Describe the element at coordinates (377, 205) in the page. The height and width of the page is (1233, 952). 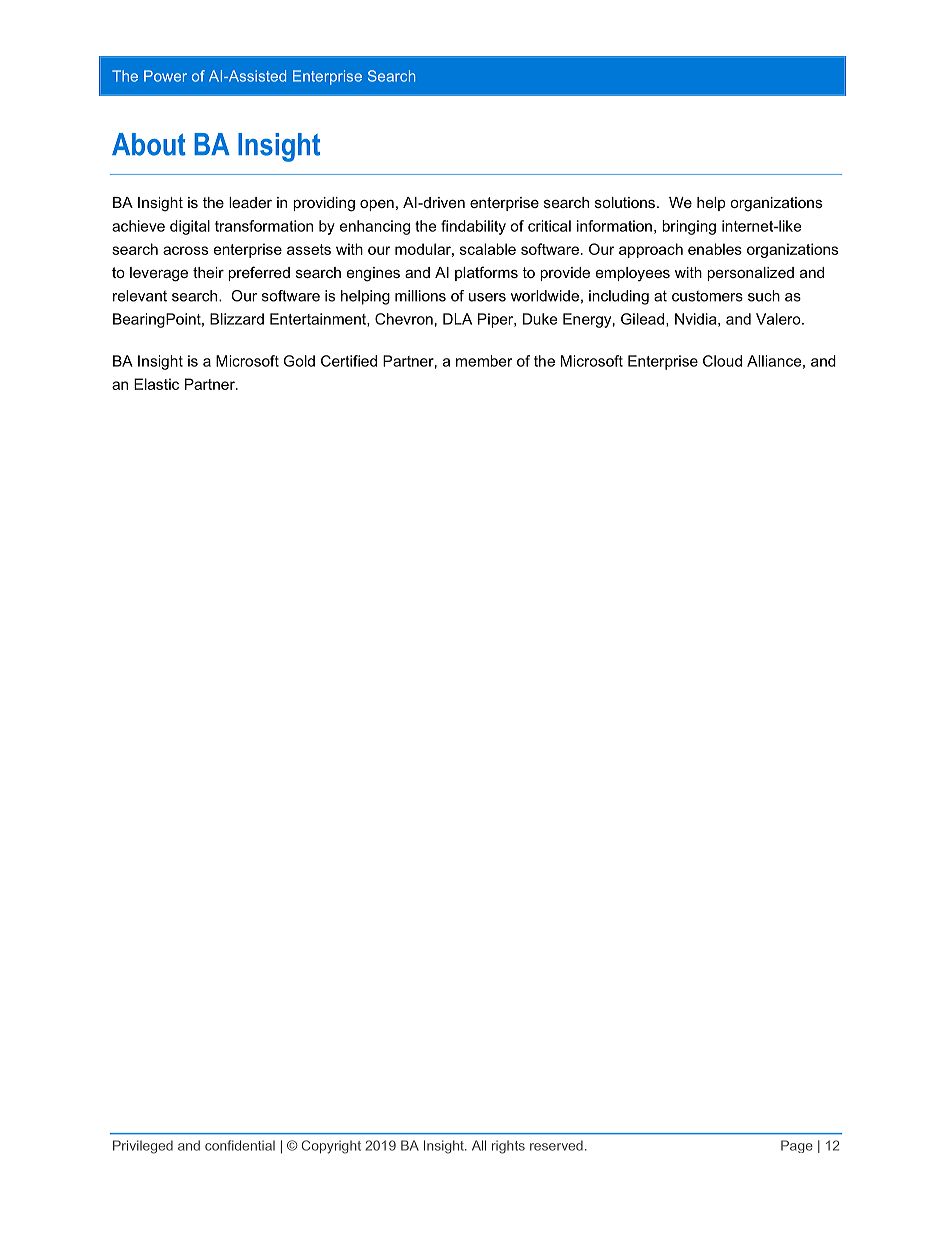
I see `open` at that location.
